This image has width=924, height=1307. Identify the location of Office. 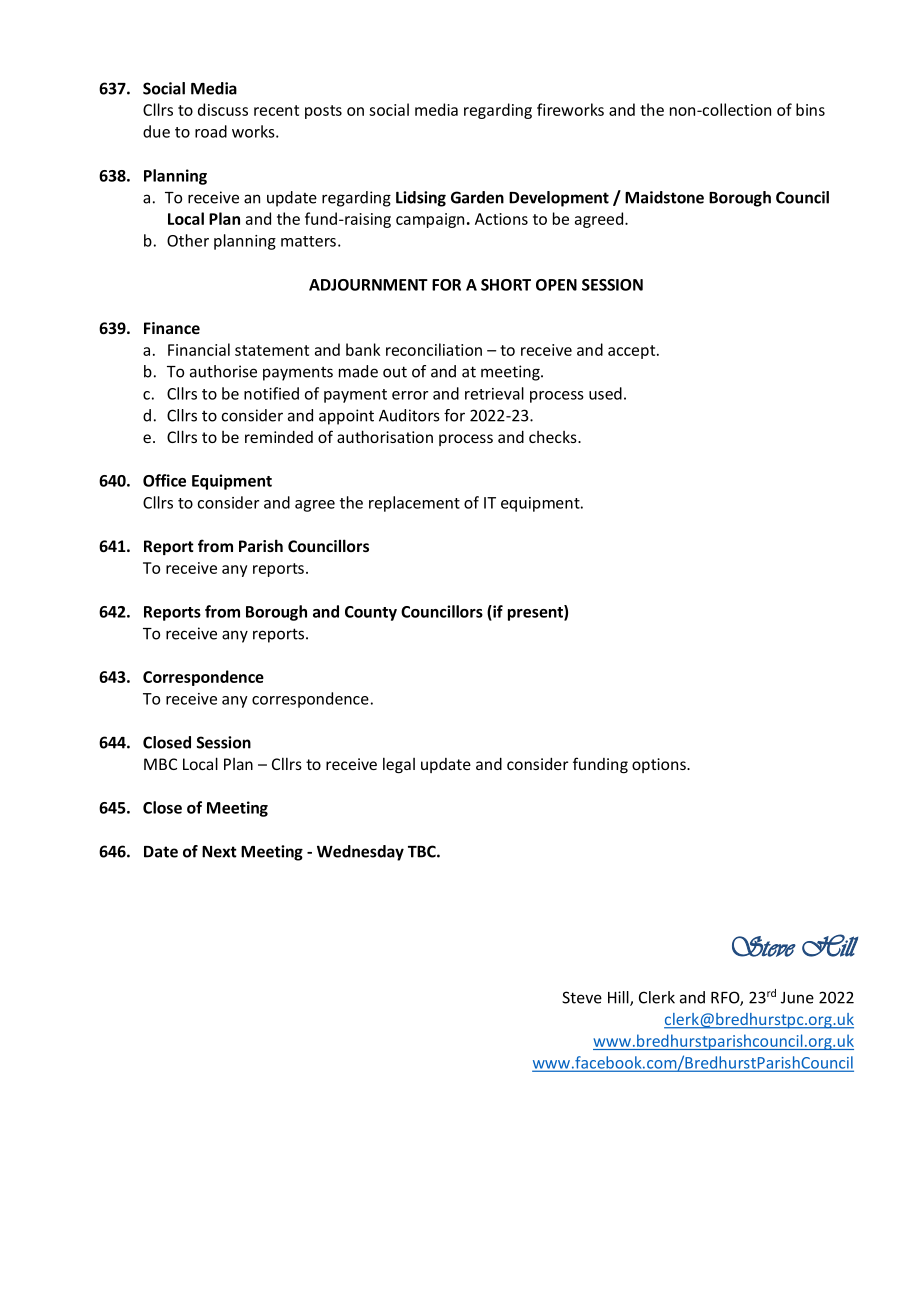
(164, 480).
